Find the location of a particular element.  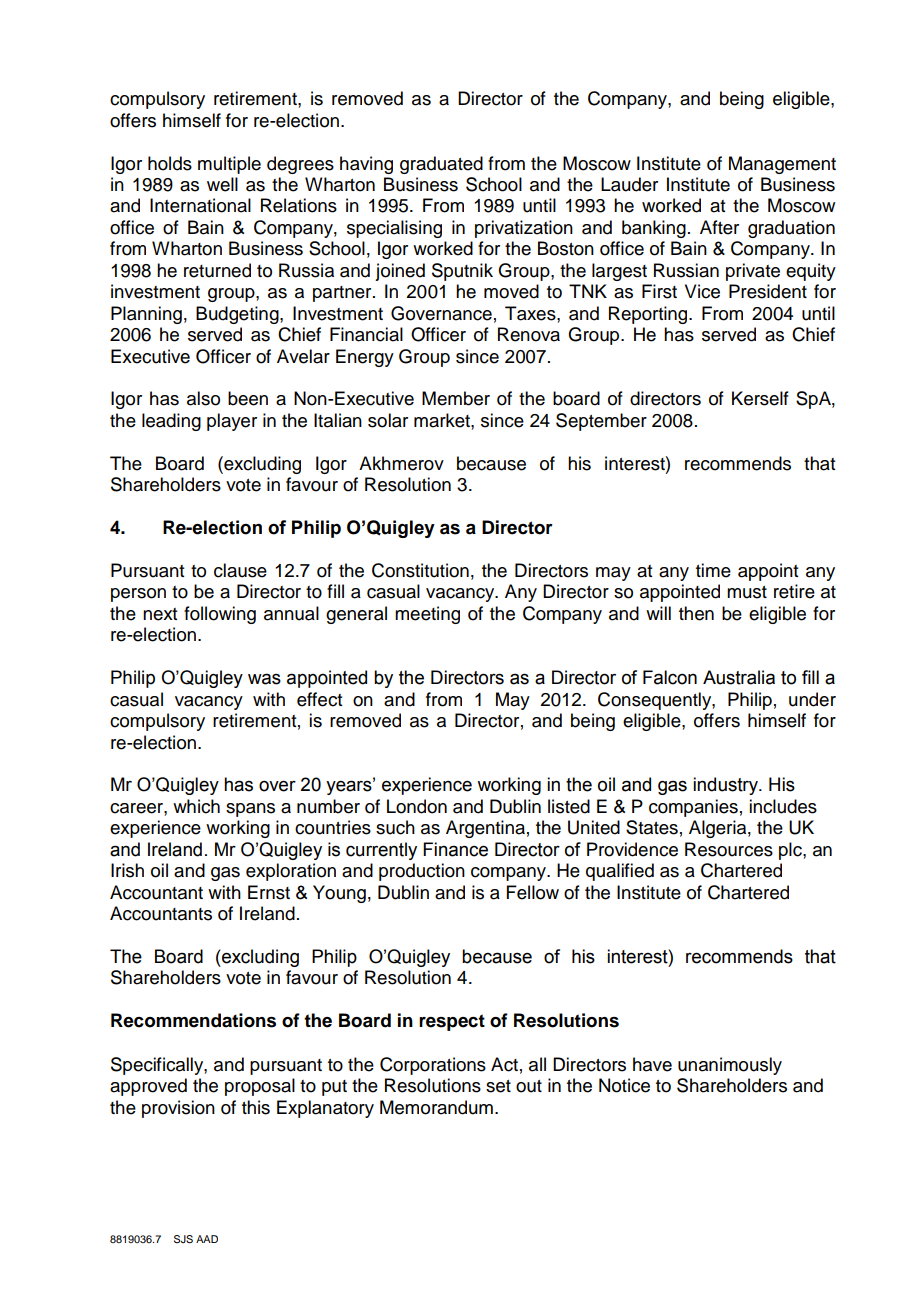

graduated is located at coordinates (441, 165).
